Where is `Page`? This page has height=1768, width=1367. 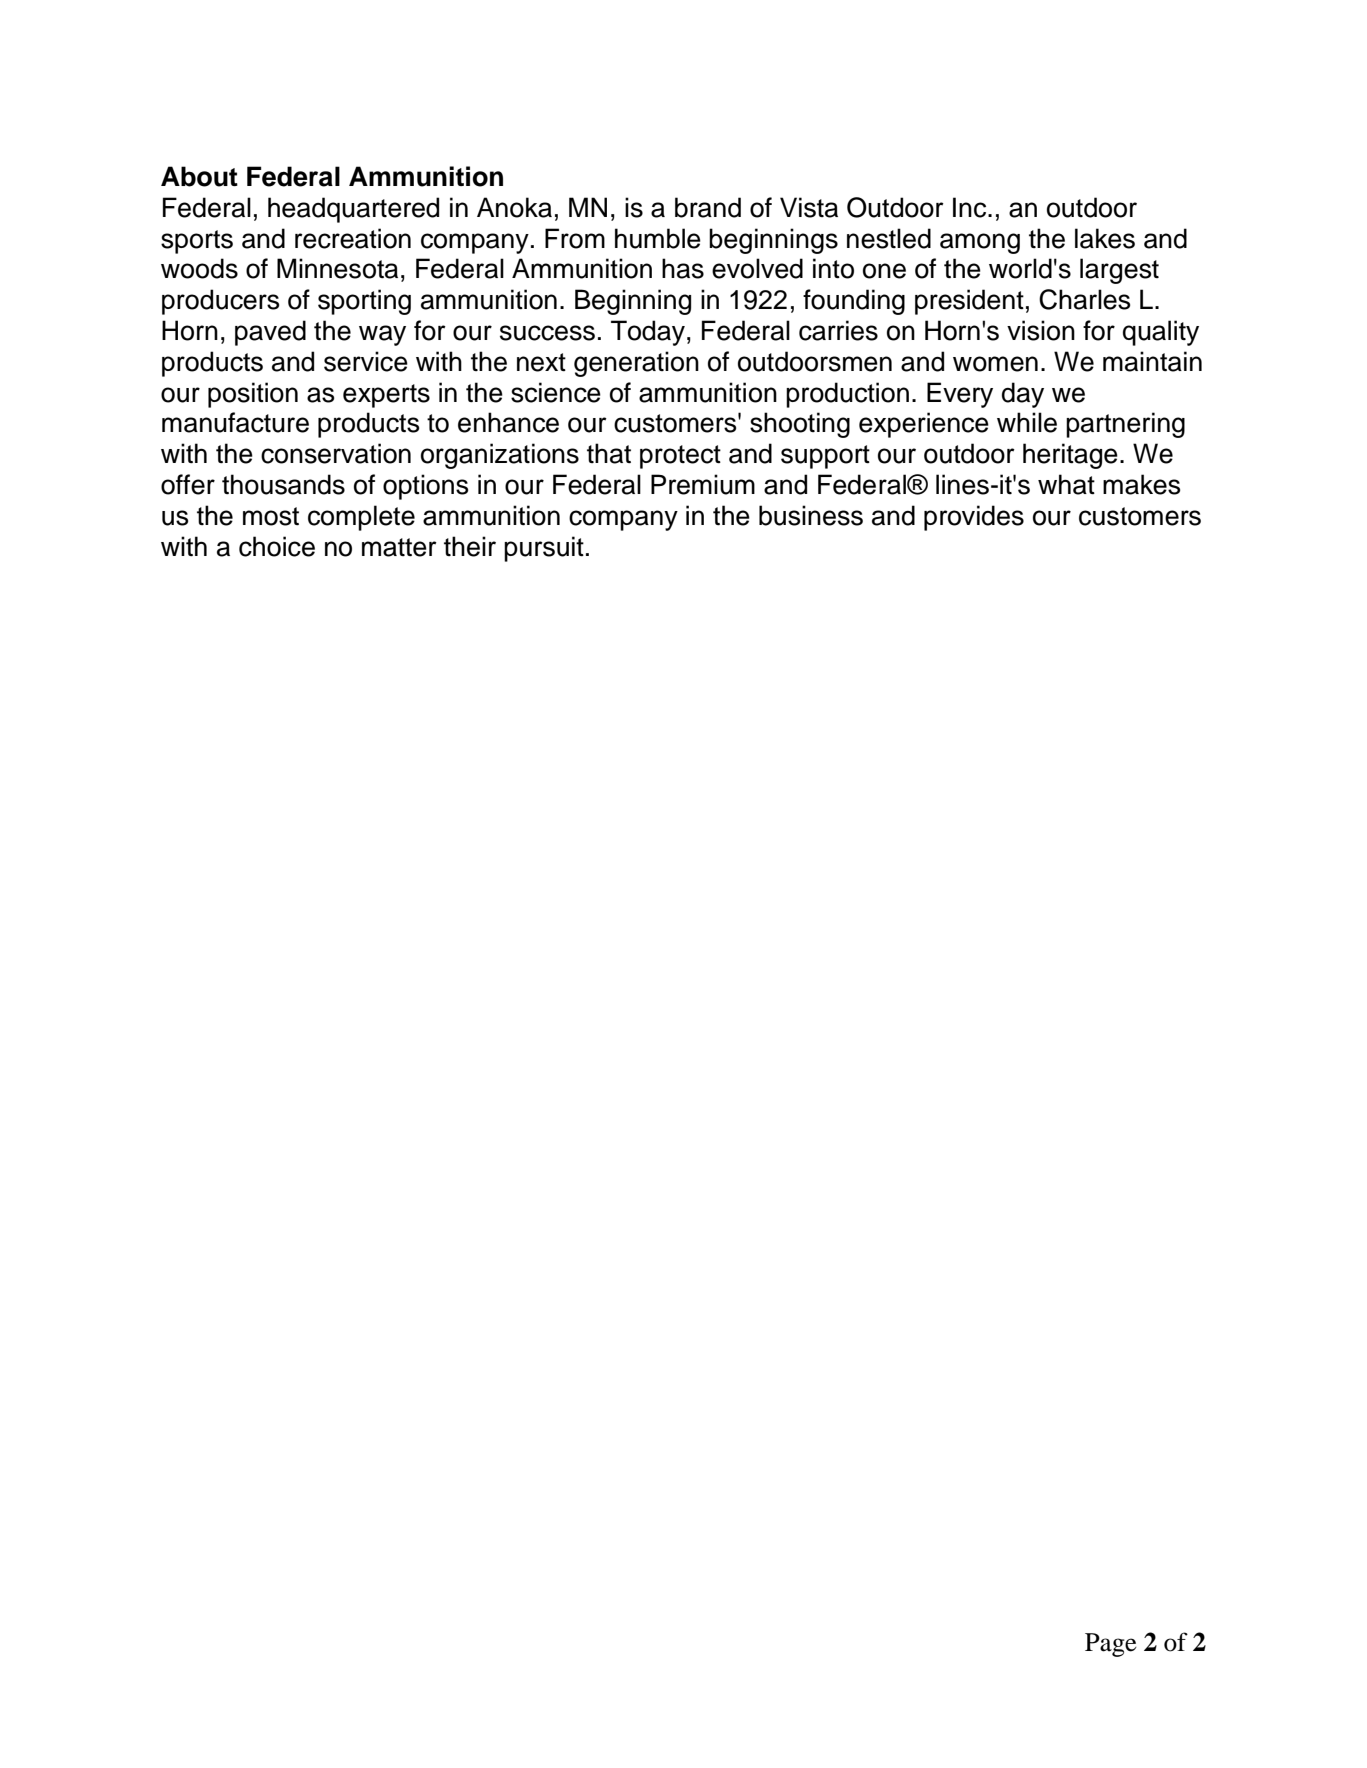
Page is located at coordinates (1111, 1645).
